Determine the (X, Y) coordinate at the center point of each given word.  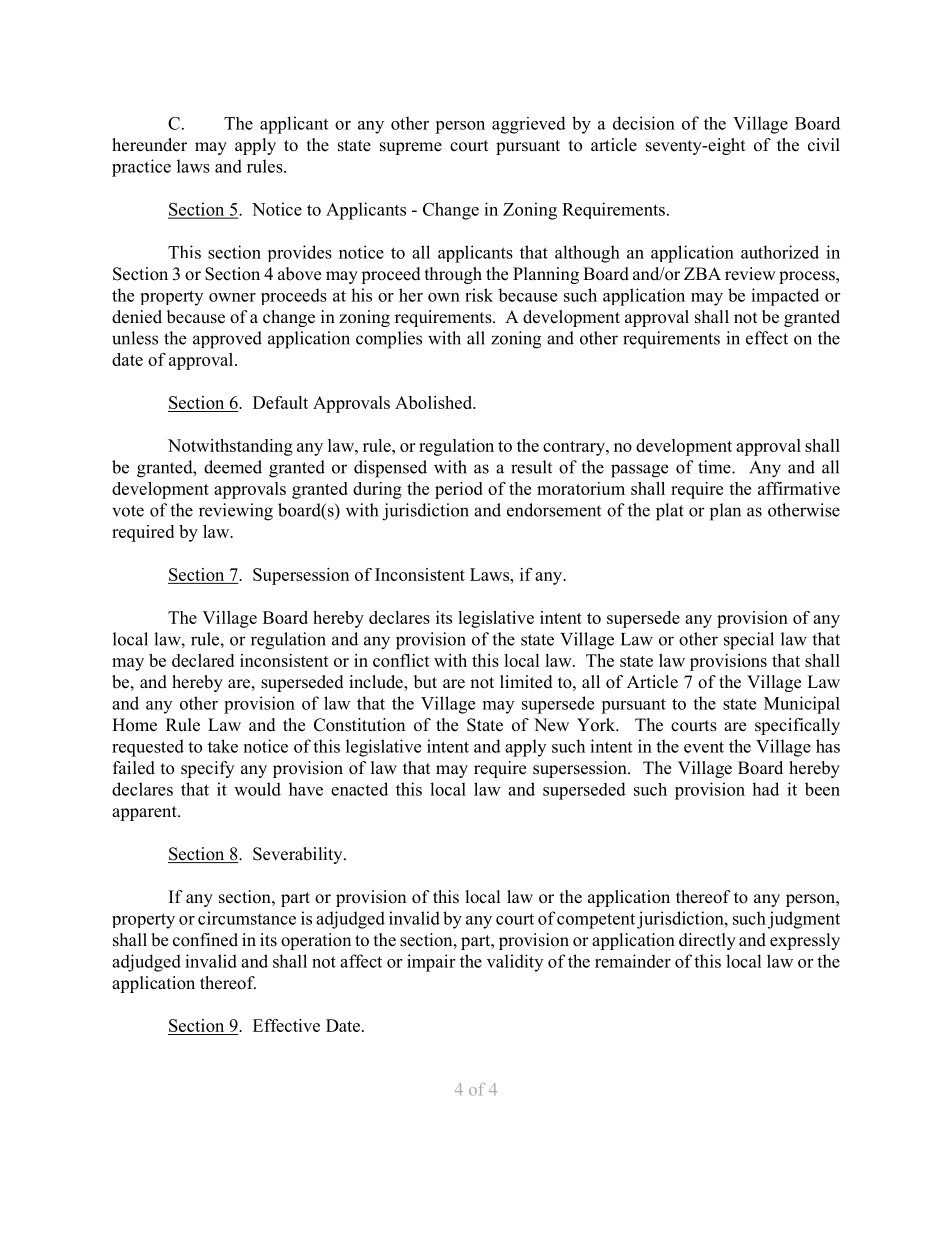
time (715, 467)
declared (203, 660)
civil (824, 145)
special (749, 641)
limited (526, 682)
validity (515, 963)
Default (280, 402)
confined (205, 940)
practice (141, 168)
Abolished (434, 402)
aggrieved (529, 125)
